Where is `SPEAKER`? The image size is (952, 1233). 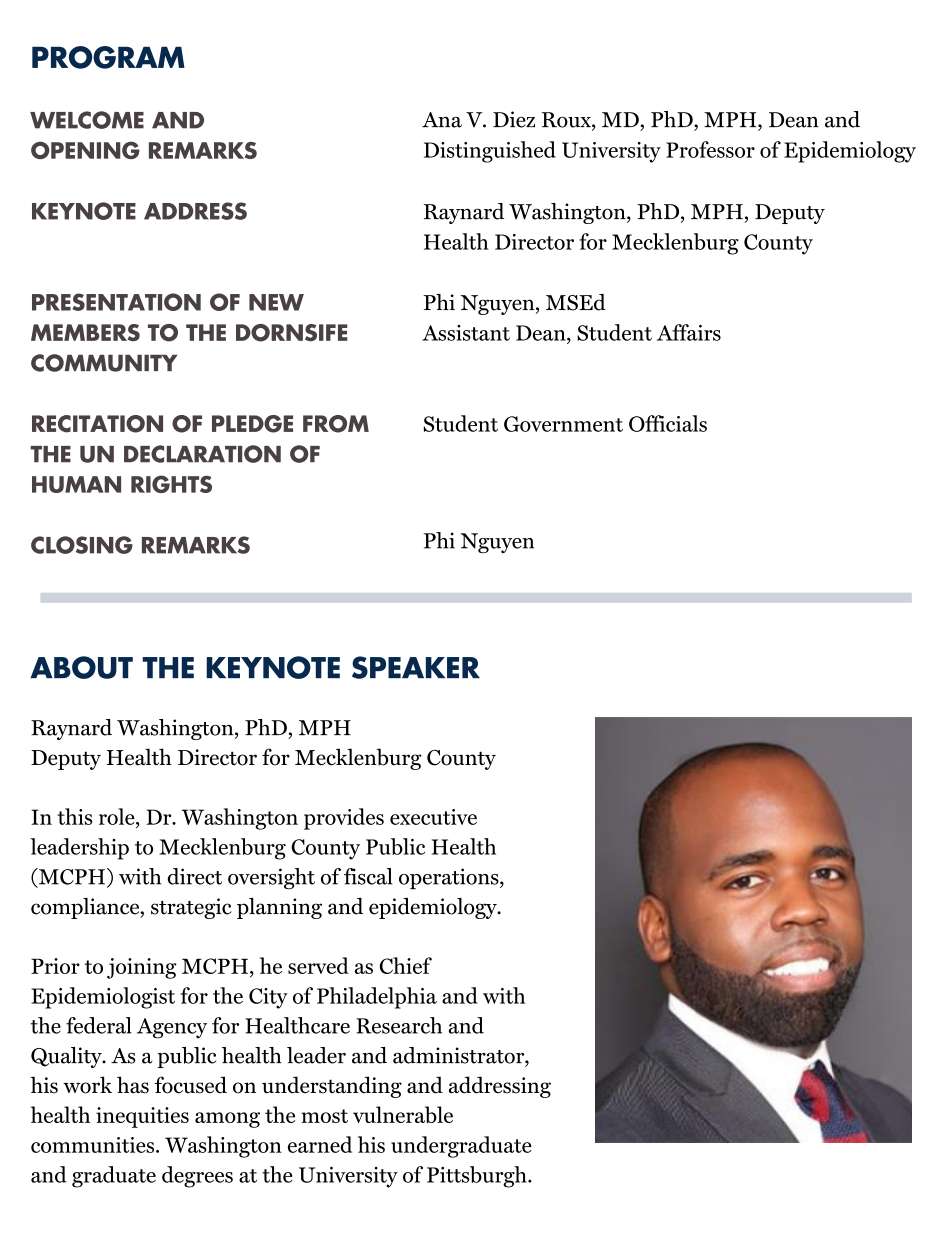 SPEAKER is located at coordinates (416, 667).
